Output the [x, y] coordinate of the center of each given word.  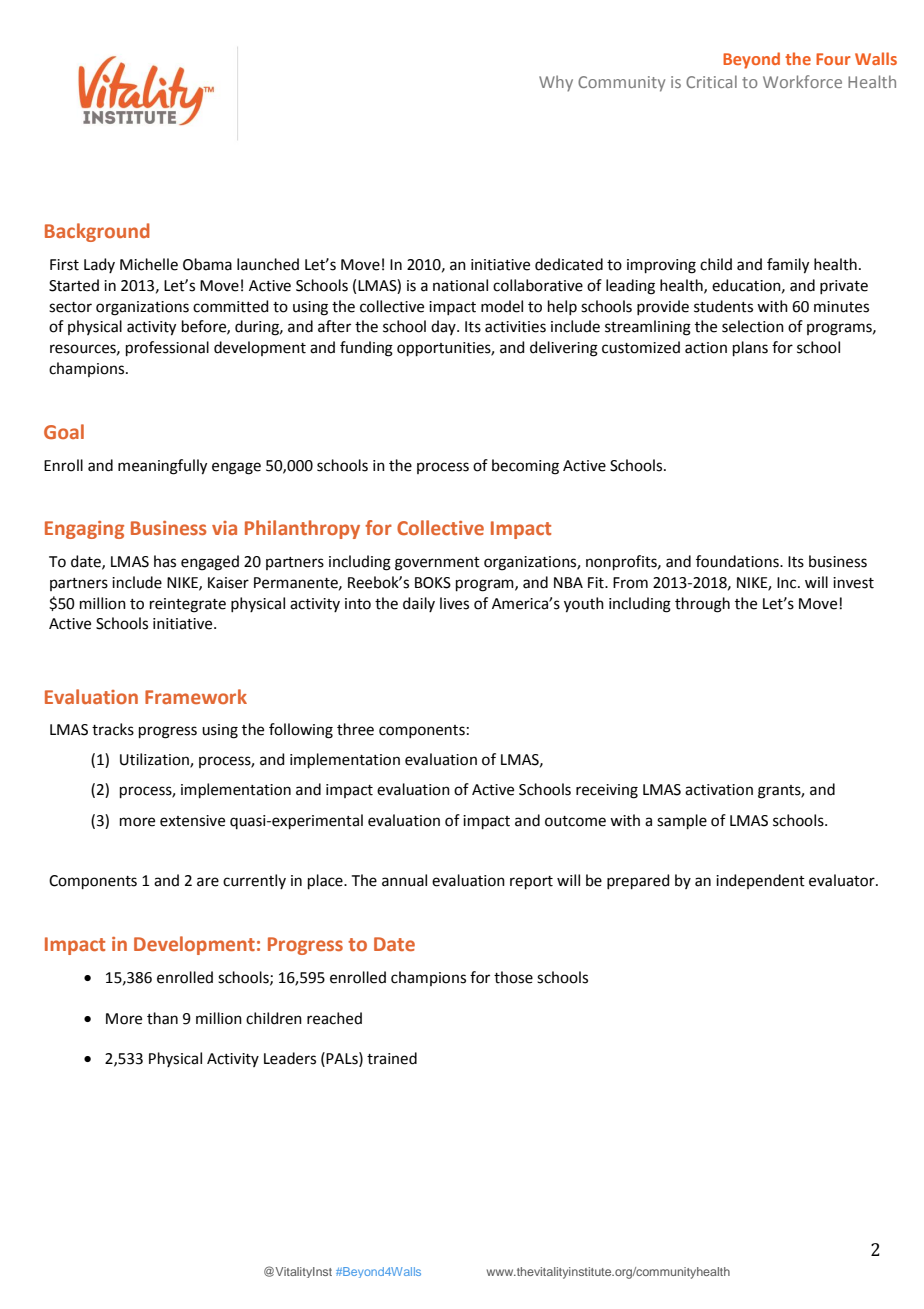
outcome [575, 821]
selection [753, 326]
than [162, 1018]
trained [392, 1058]
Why [556, 83]
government [437, 564]
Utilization [155, 760]
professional [167, 348]
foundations [738, 561]
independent [760, 881]
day [444, 327]
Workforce [802, 81]
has [165, 561]
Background [97, 232]
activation [719, 790]
